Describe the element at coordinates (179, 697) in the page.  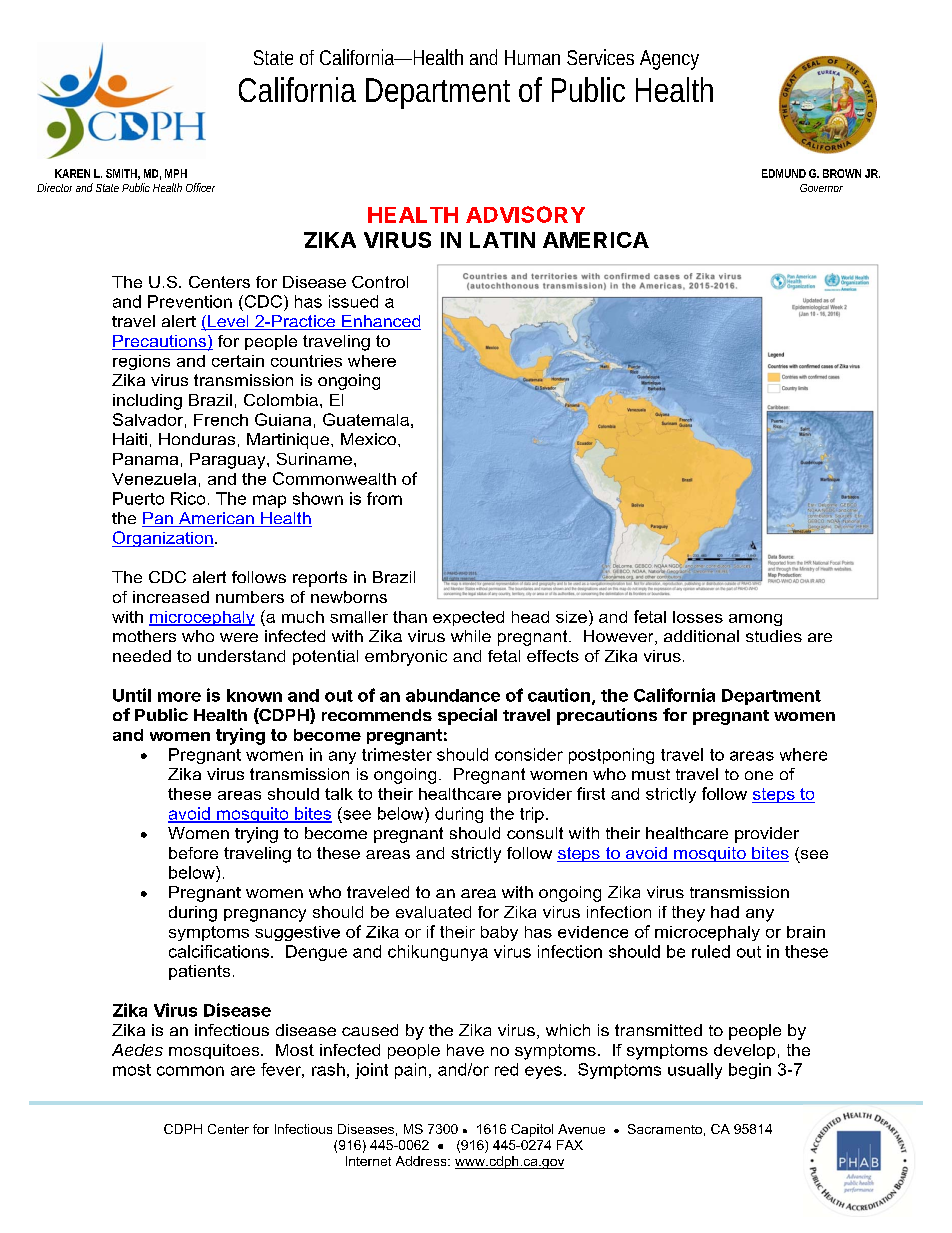
I see `more` at that location.
